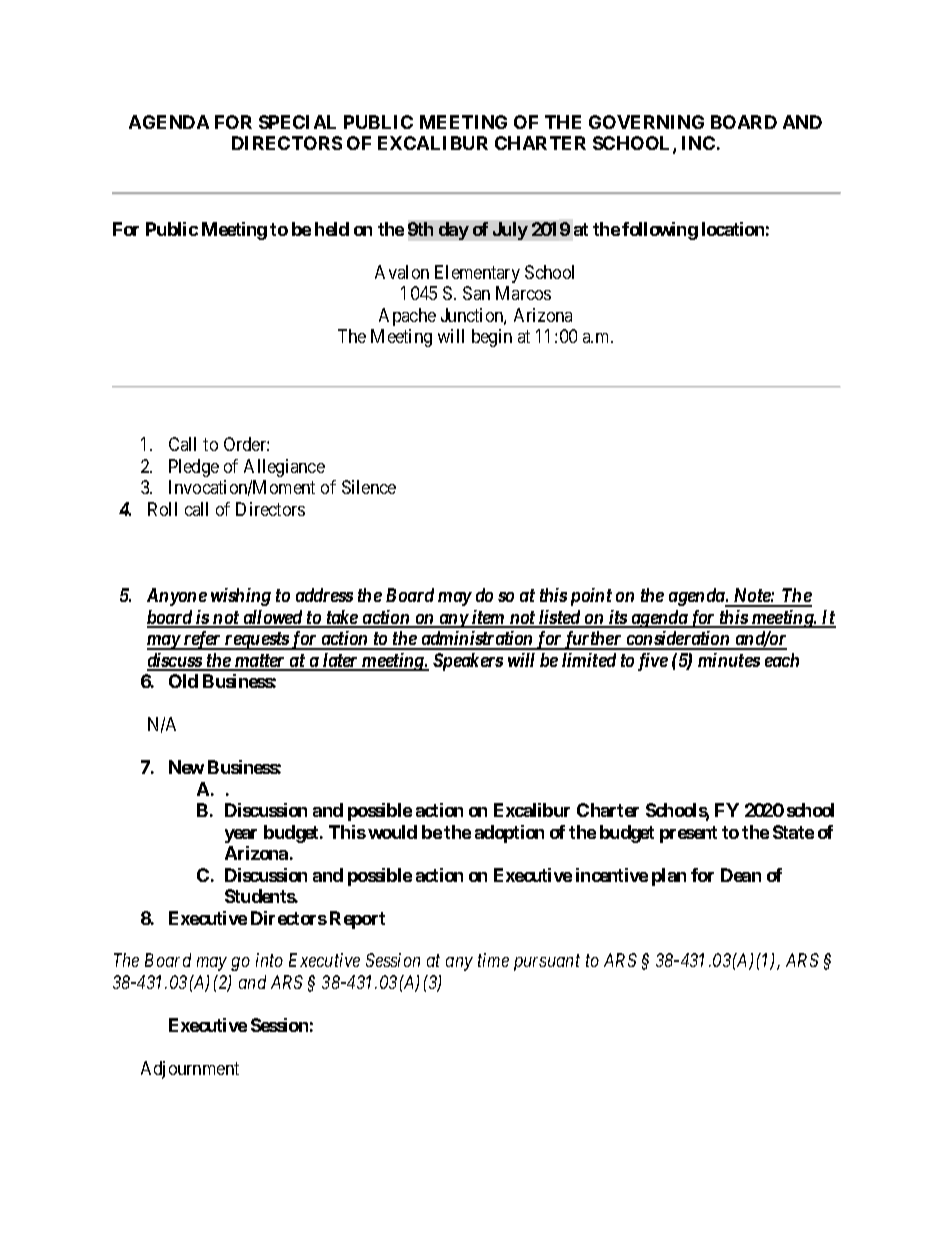 Image resolution: width=952 pixels, height=1233 pixels. Describe the element at coordinates (454, 231) in the screenshot. I see `day` at that location.
